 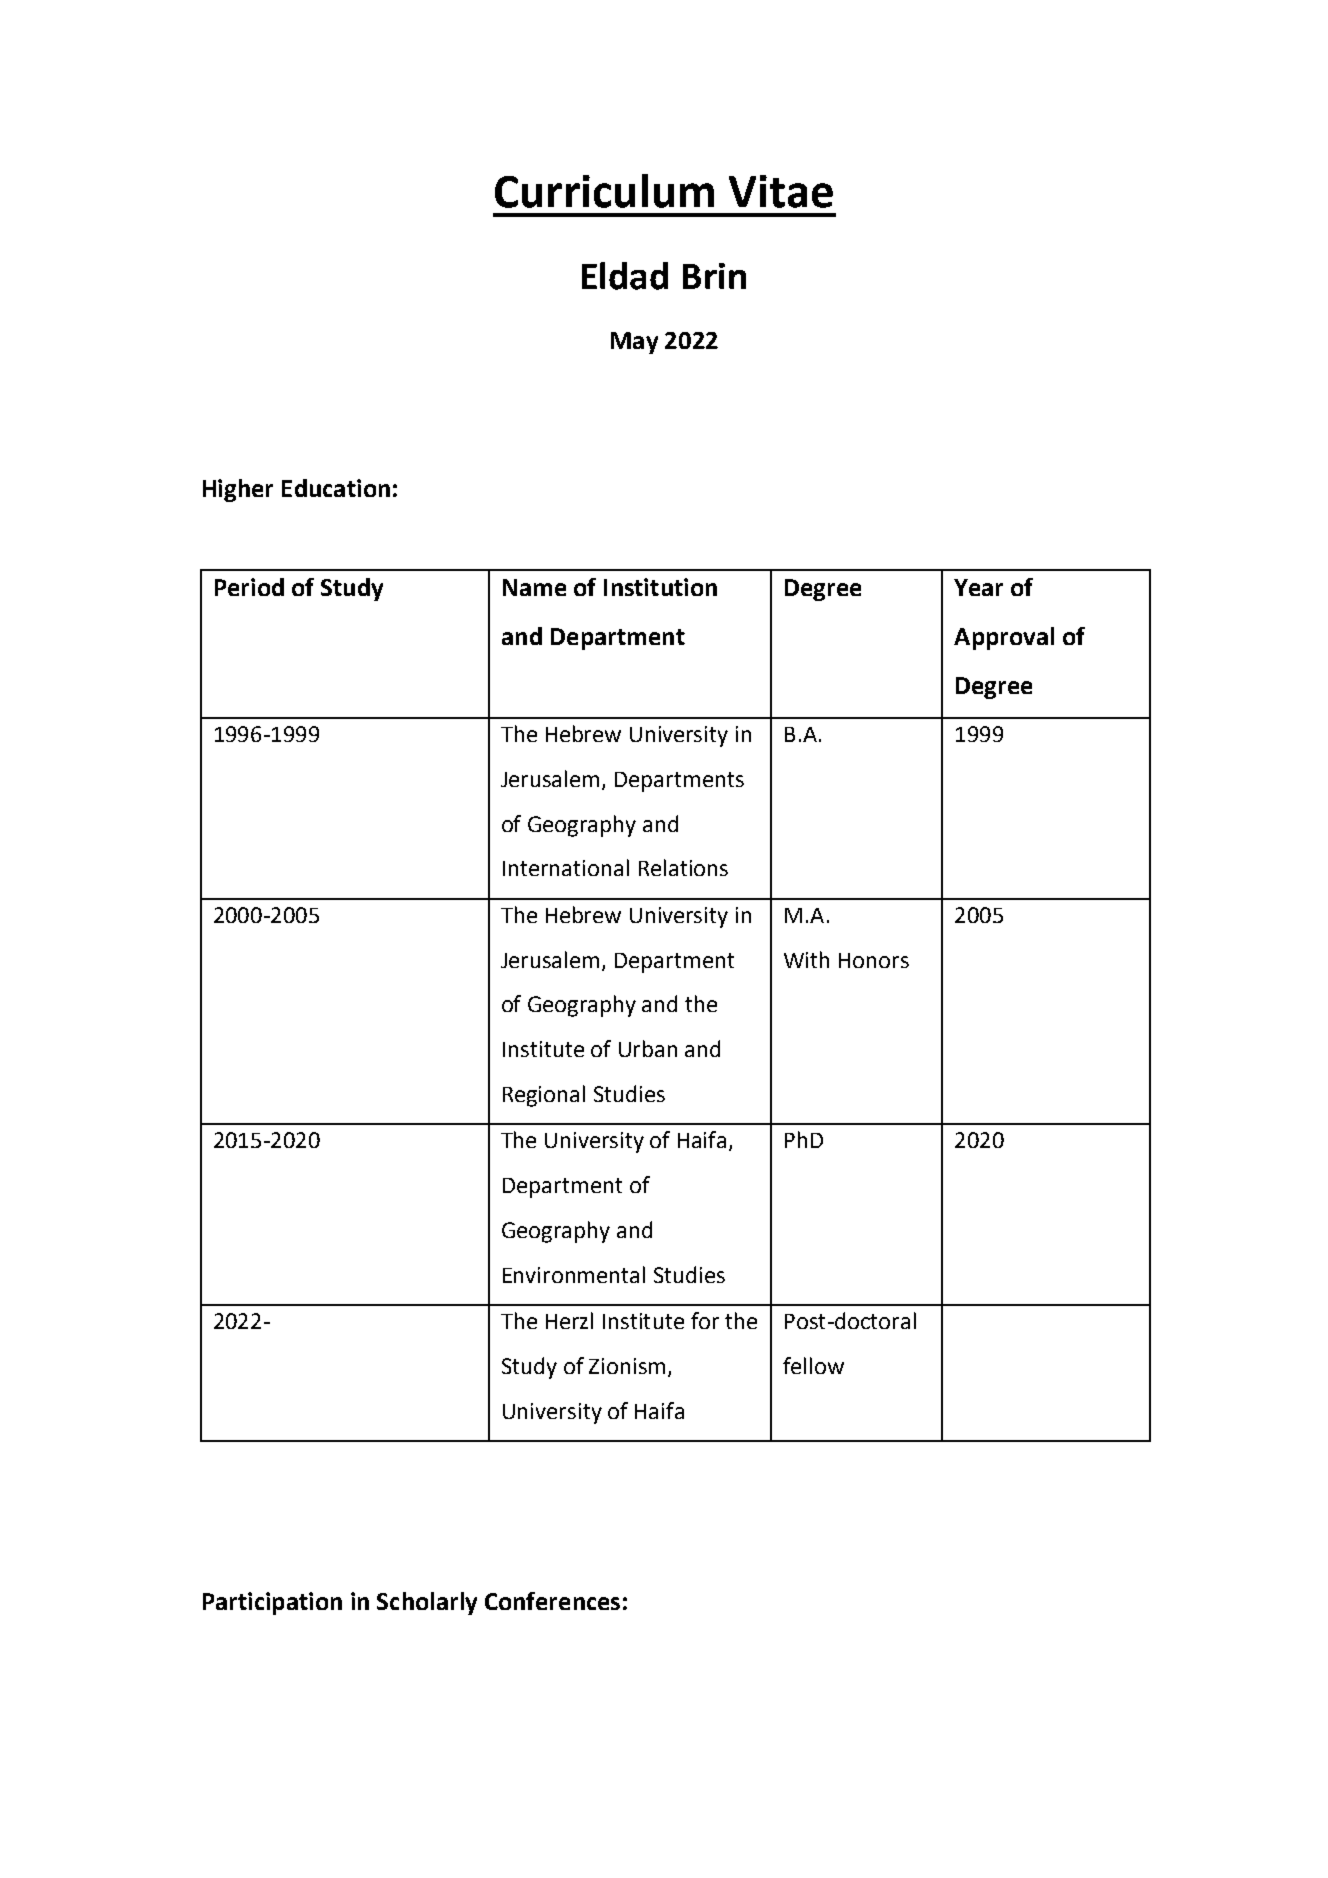 What do you see at coordinates (781, 191) in the screenshot?
I see `Vitae` at bounding box center [781, 191].
